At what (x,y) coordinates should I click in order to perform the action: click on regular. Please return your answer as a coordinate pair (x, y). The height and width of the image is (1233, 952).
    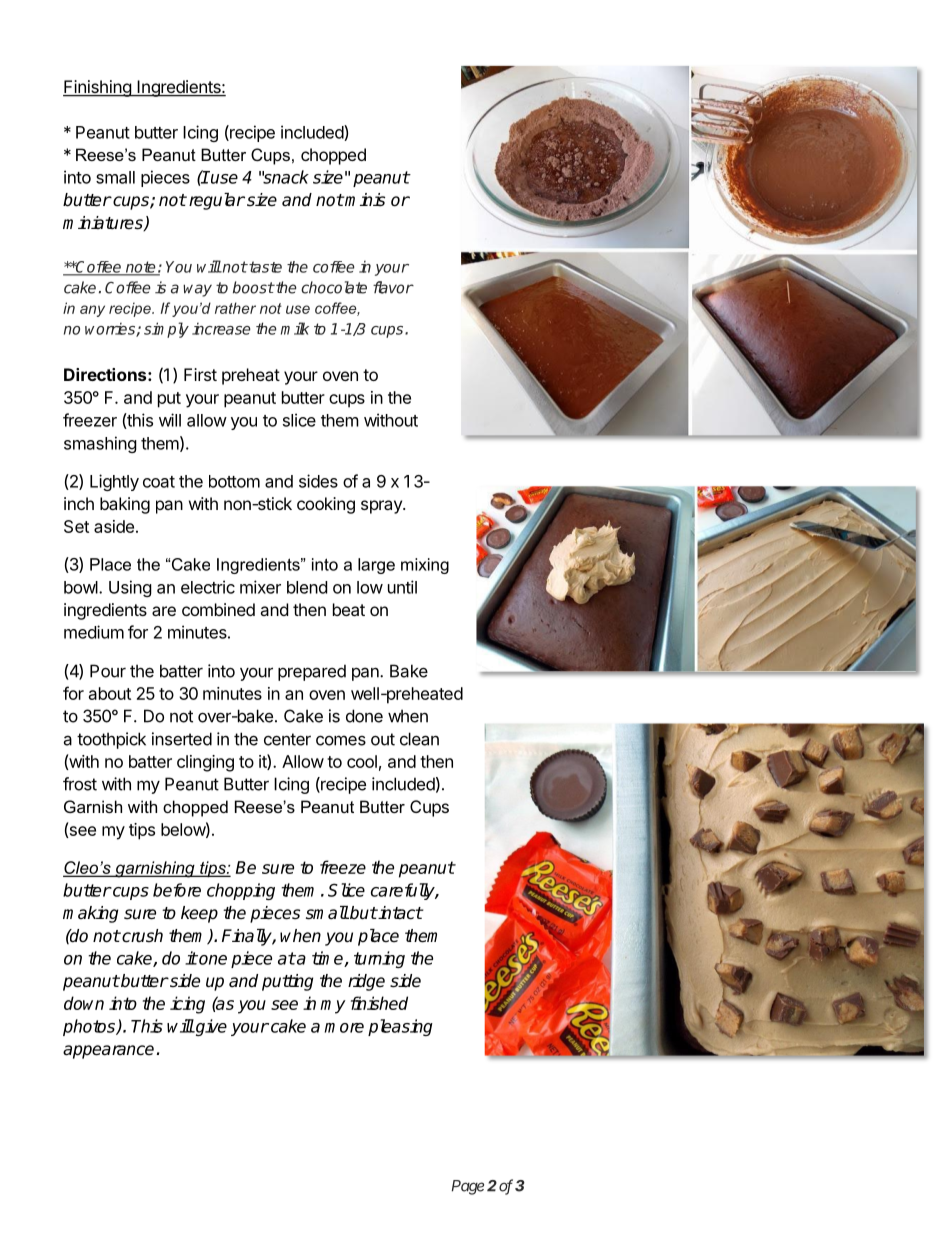
    Looking at the image, I should click on (217, 201).
